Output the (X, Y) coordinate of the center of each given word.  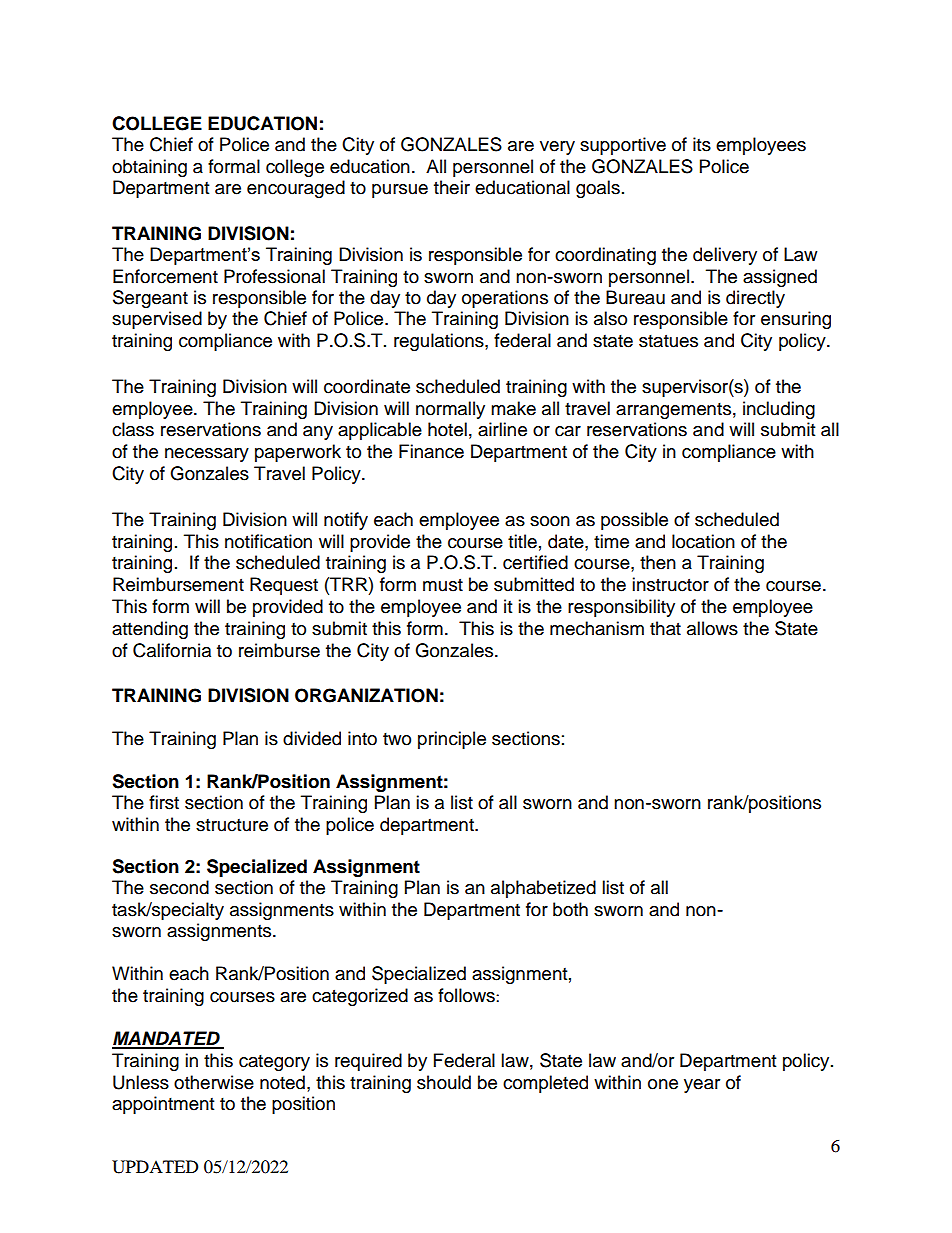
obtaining (149, 168)
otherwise (214, 1082)
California (172, 650)
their (452, 187)
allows (712, 628)
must (443, 585)
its (702, 144)
